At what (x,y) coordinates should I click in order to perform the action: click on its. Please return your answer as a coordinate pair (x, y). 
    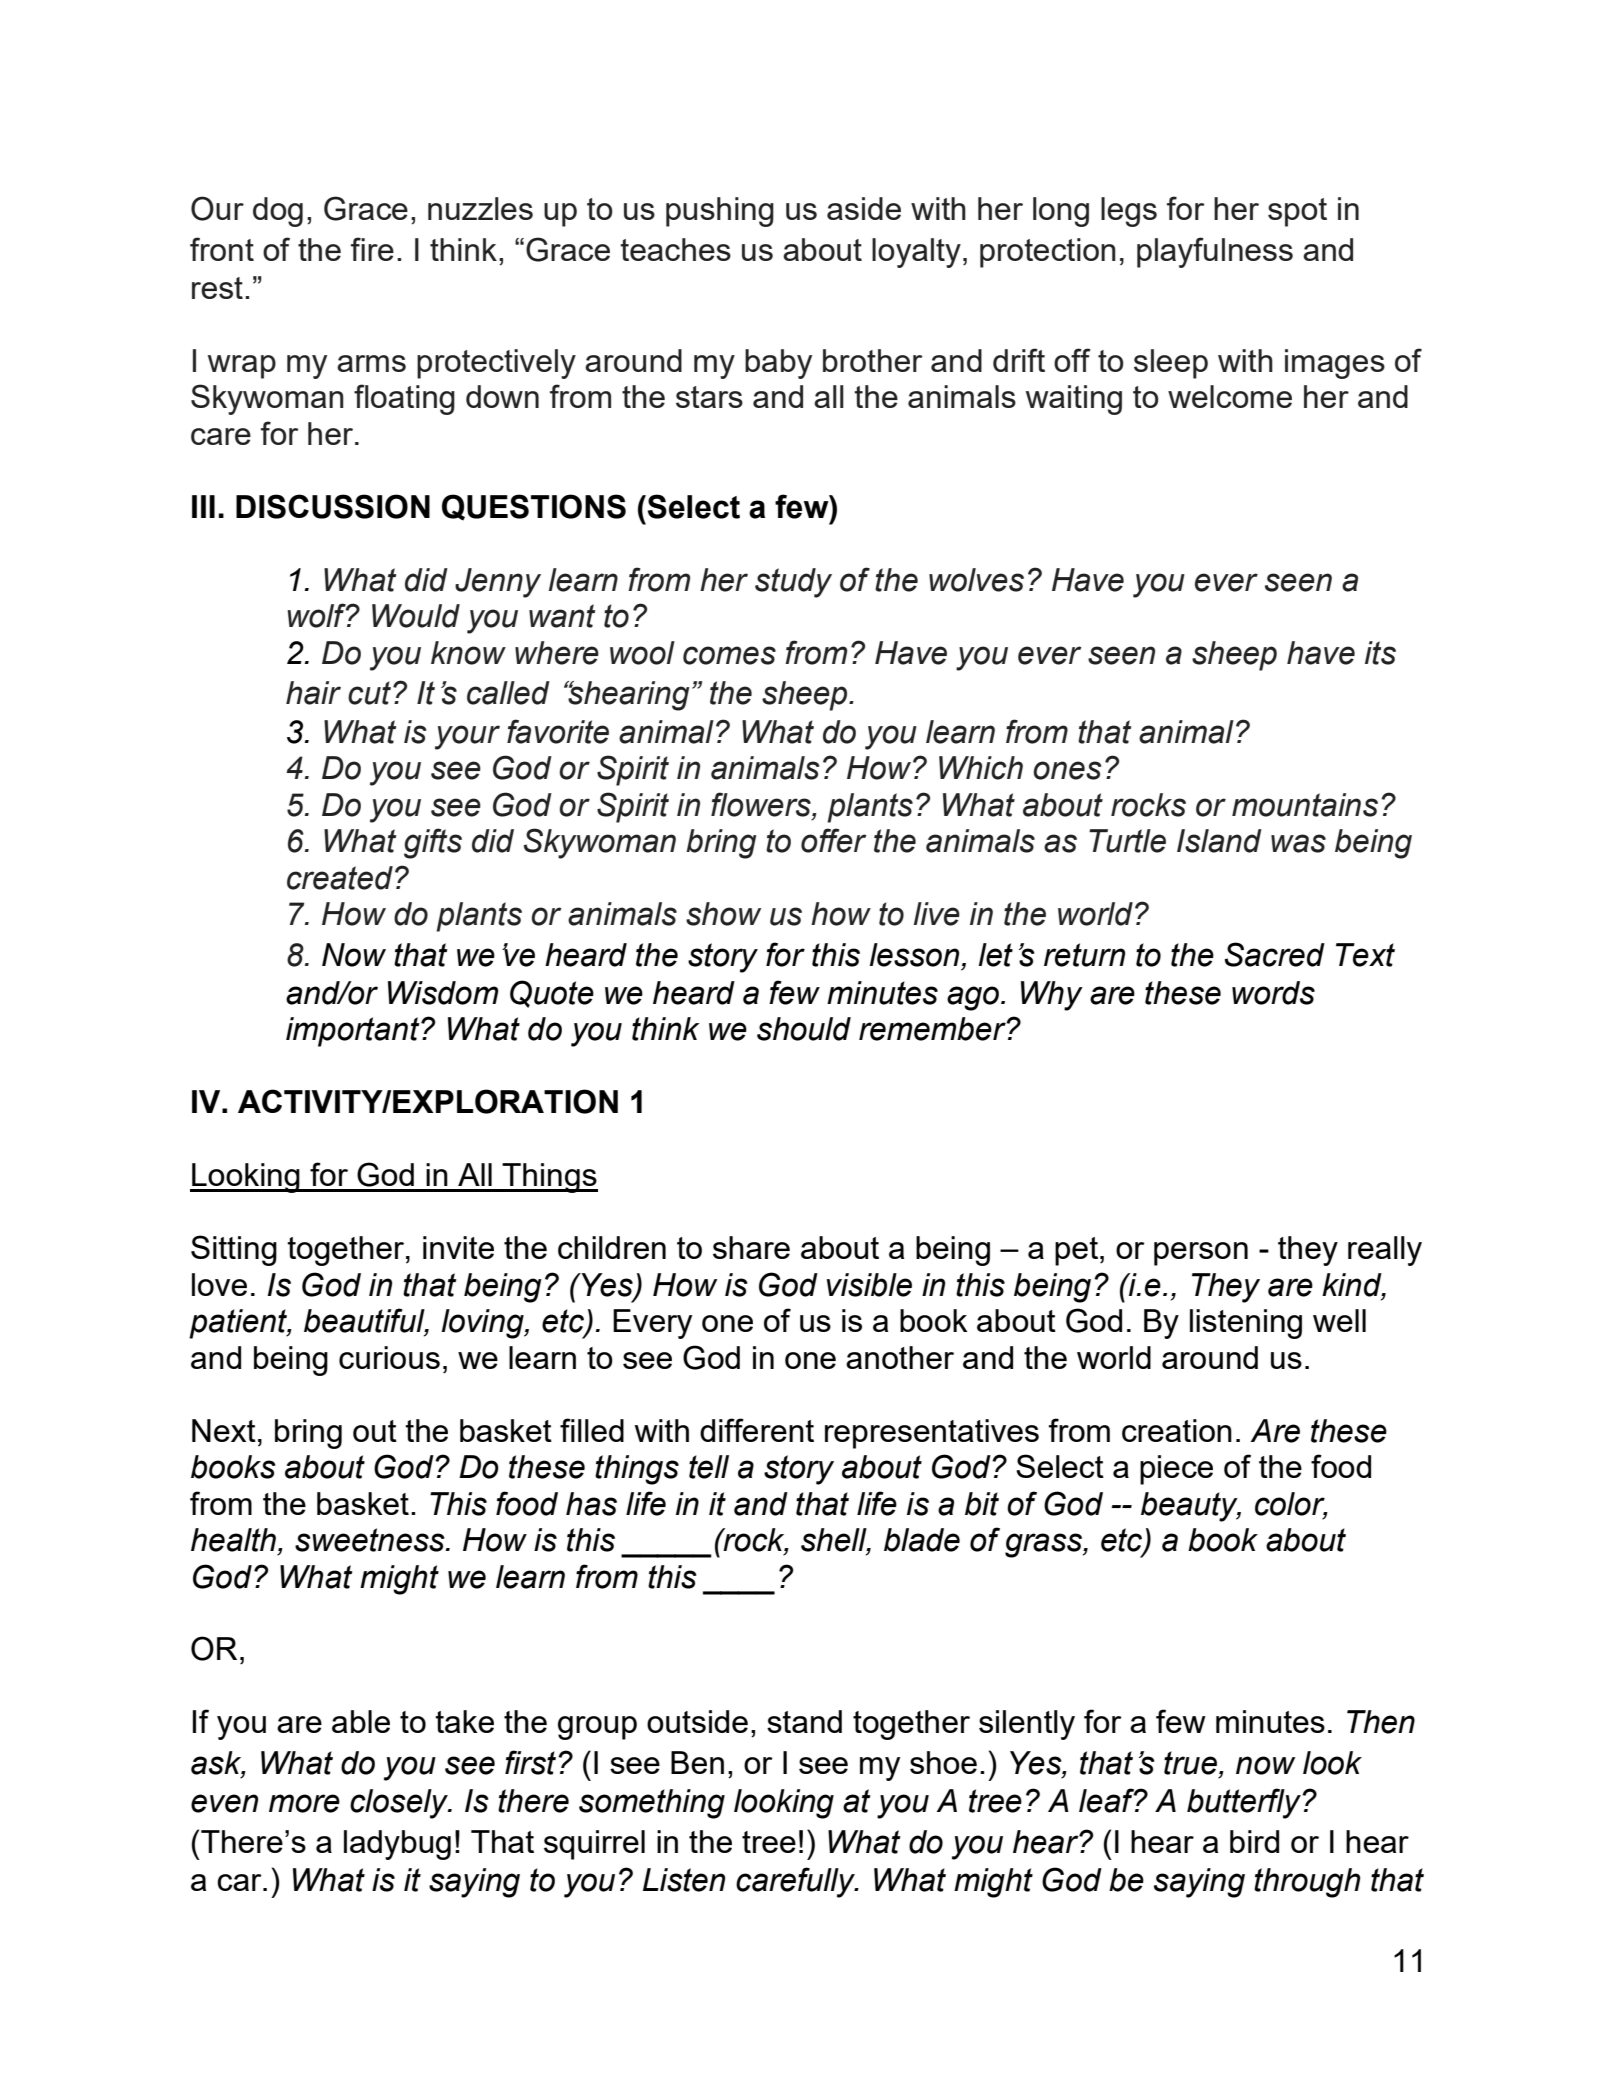
    Looking at the image, I should click on (1380, 653).
